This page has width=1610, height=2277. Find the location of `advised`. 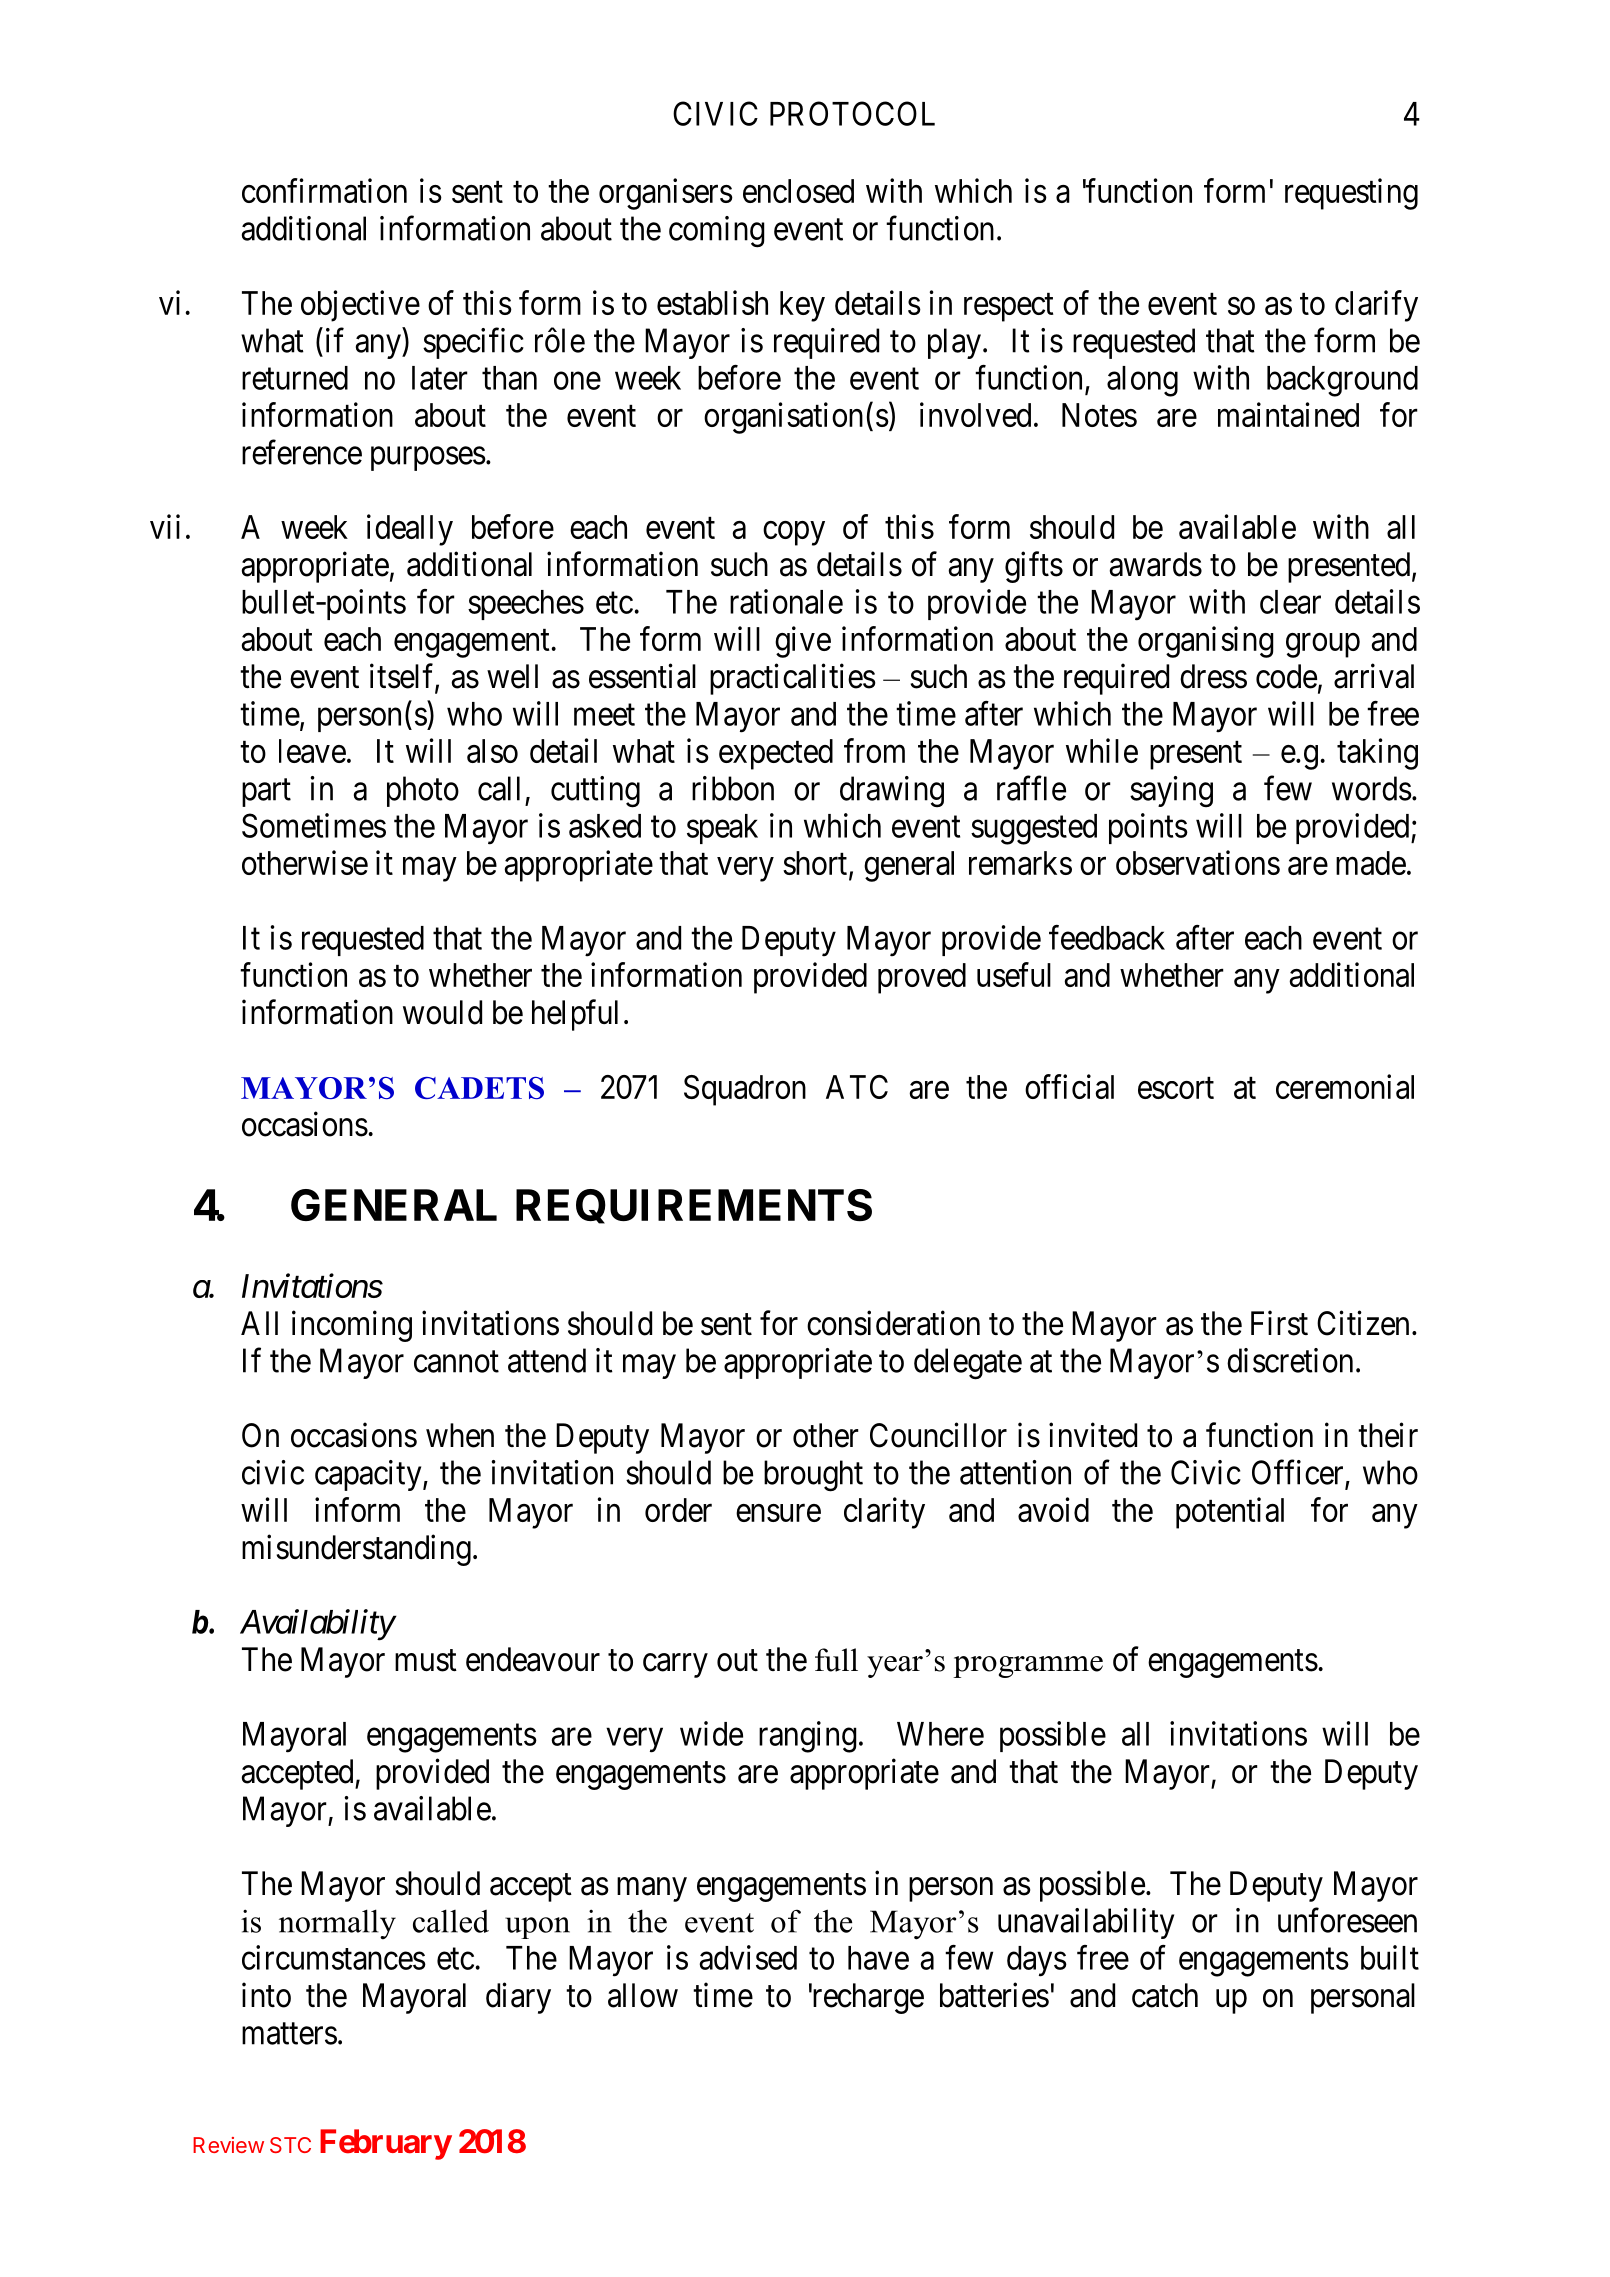

advised is located at coordinates (748, 1957).
